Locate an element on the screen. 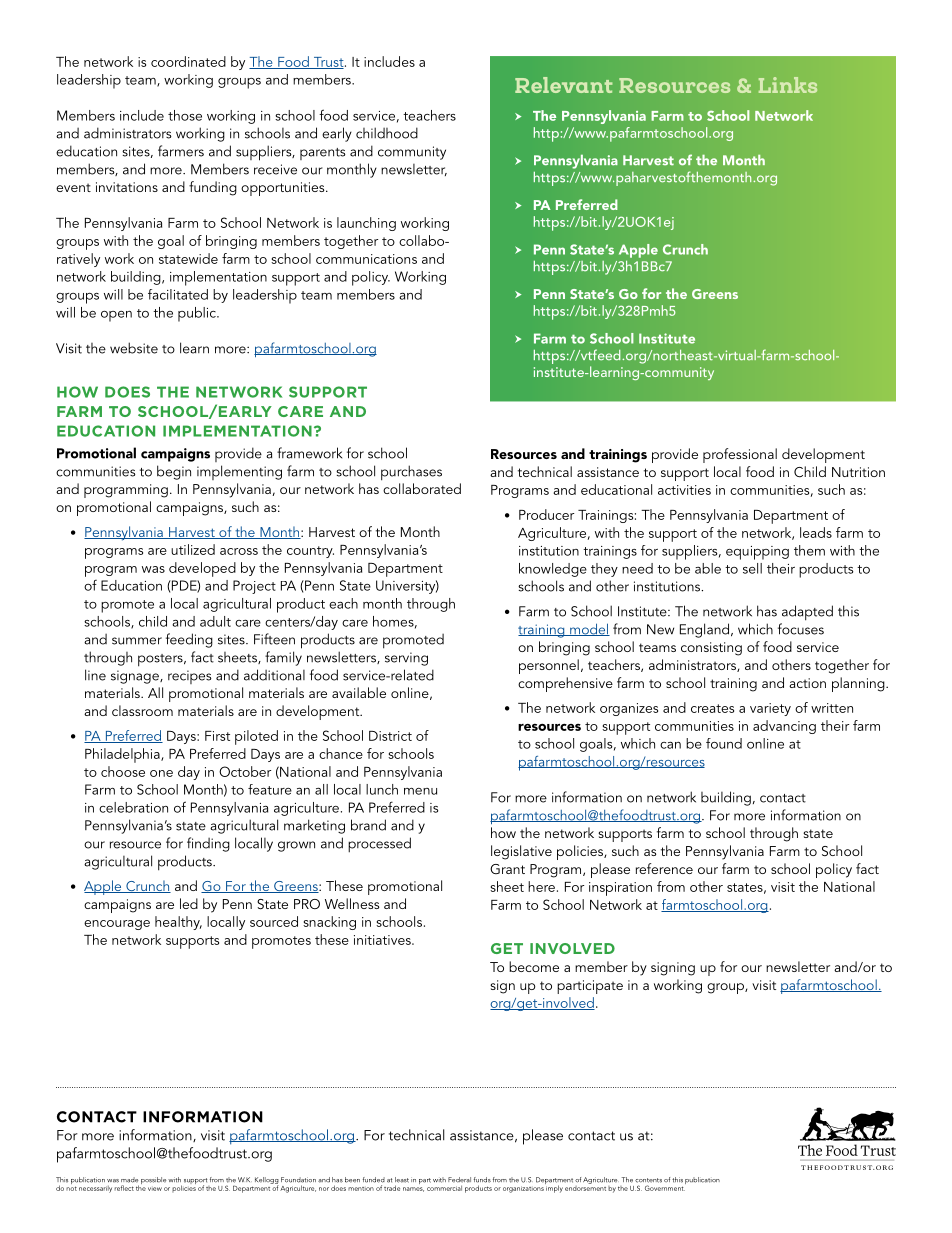  healthy is located at coordinates (178, 923).
